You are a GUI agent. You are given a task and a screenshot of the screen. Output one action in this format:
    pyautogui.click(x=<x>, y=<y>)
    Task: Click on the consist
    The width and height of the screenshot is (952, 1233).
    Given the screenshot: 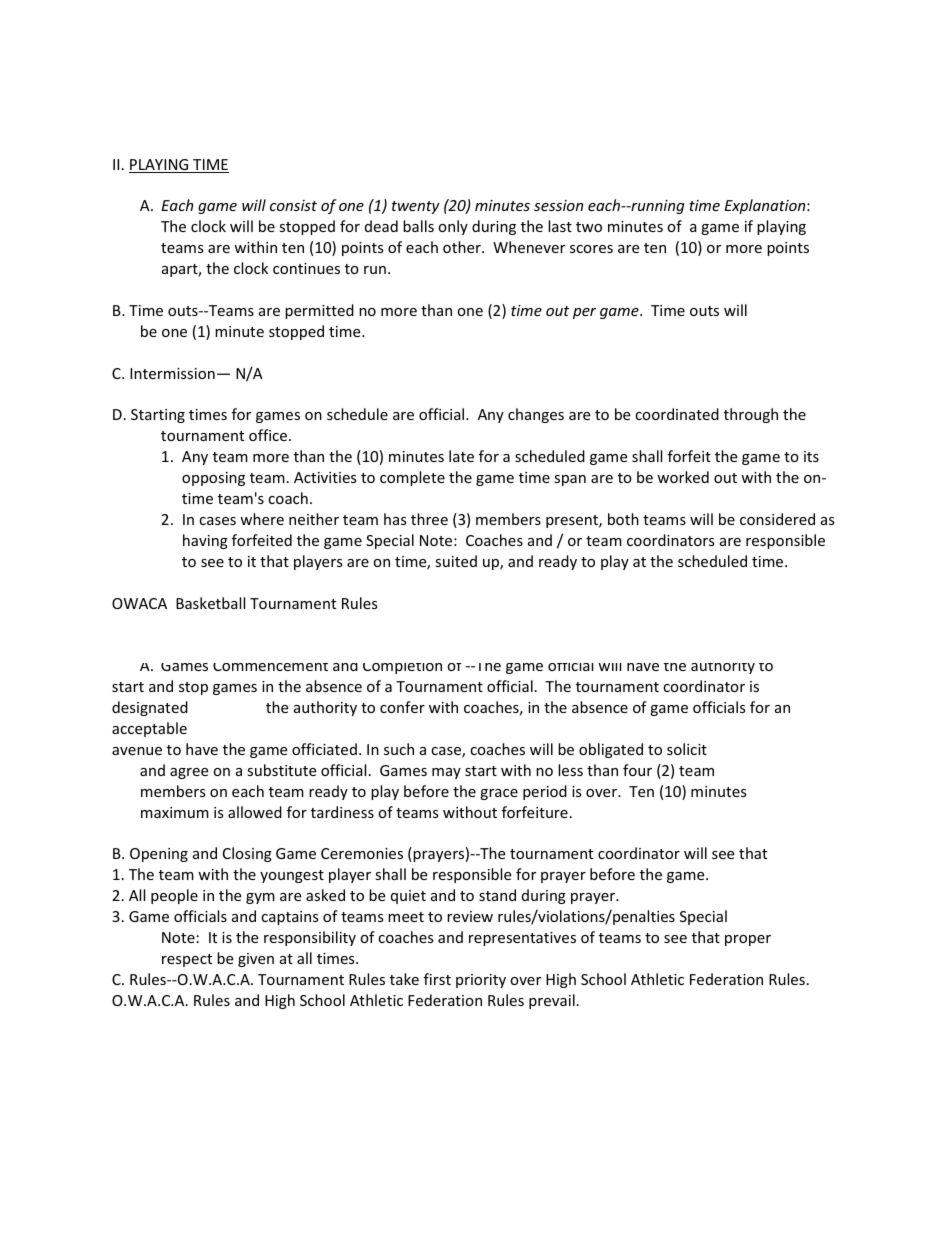 What is the action you would take?
    pyautogui.click(x=293, y=205)
